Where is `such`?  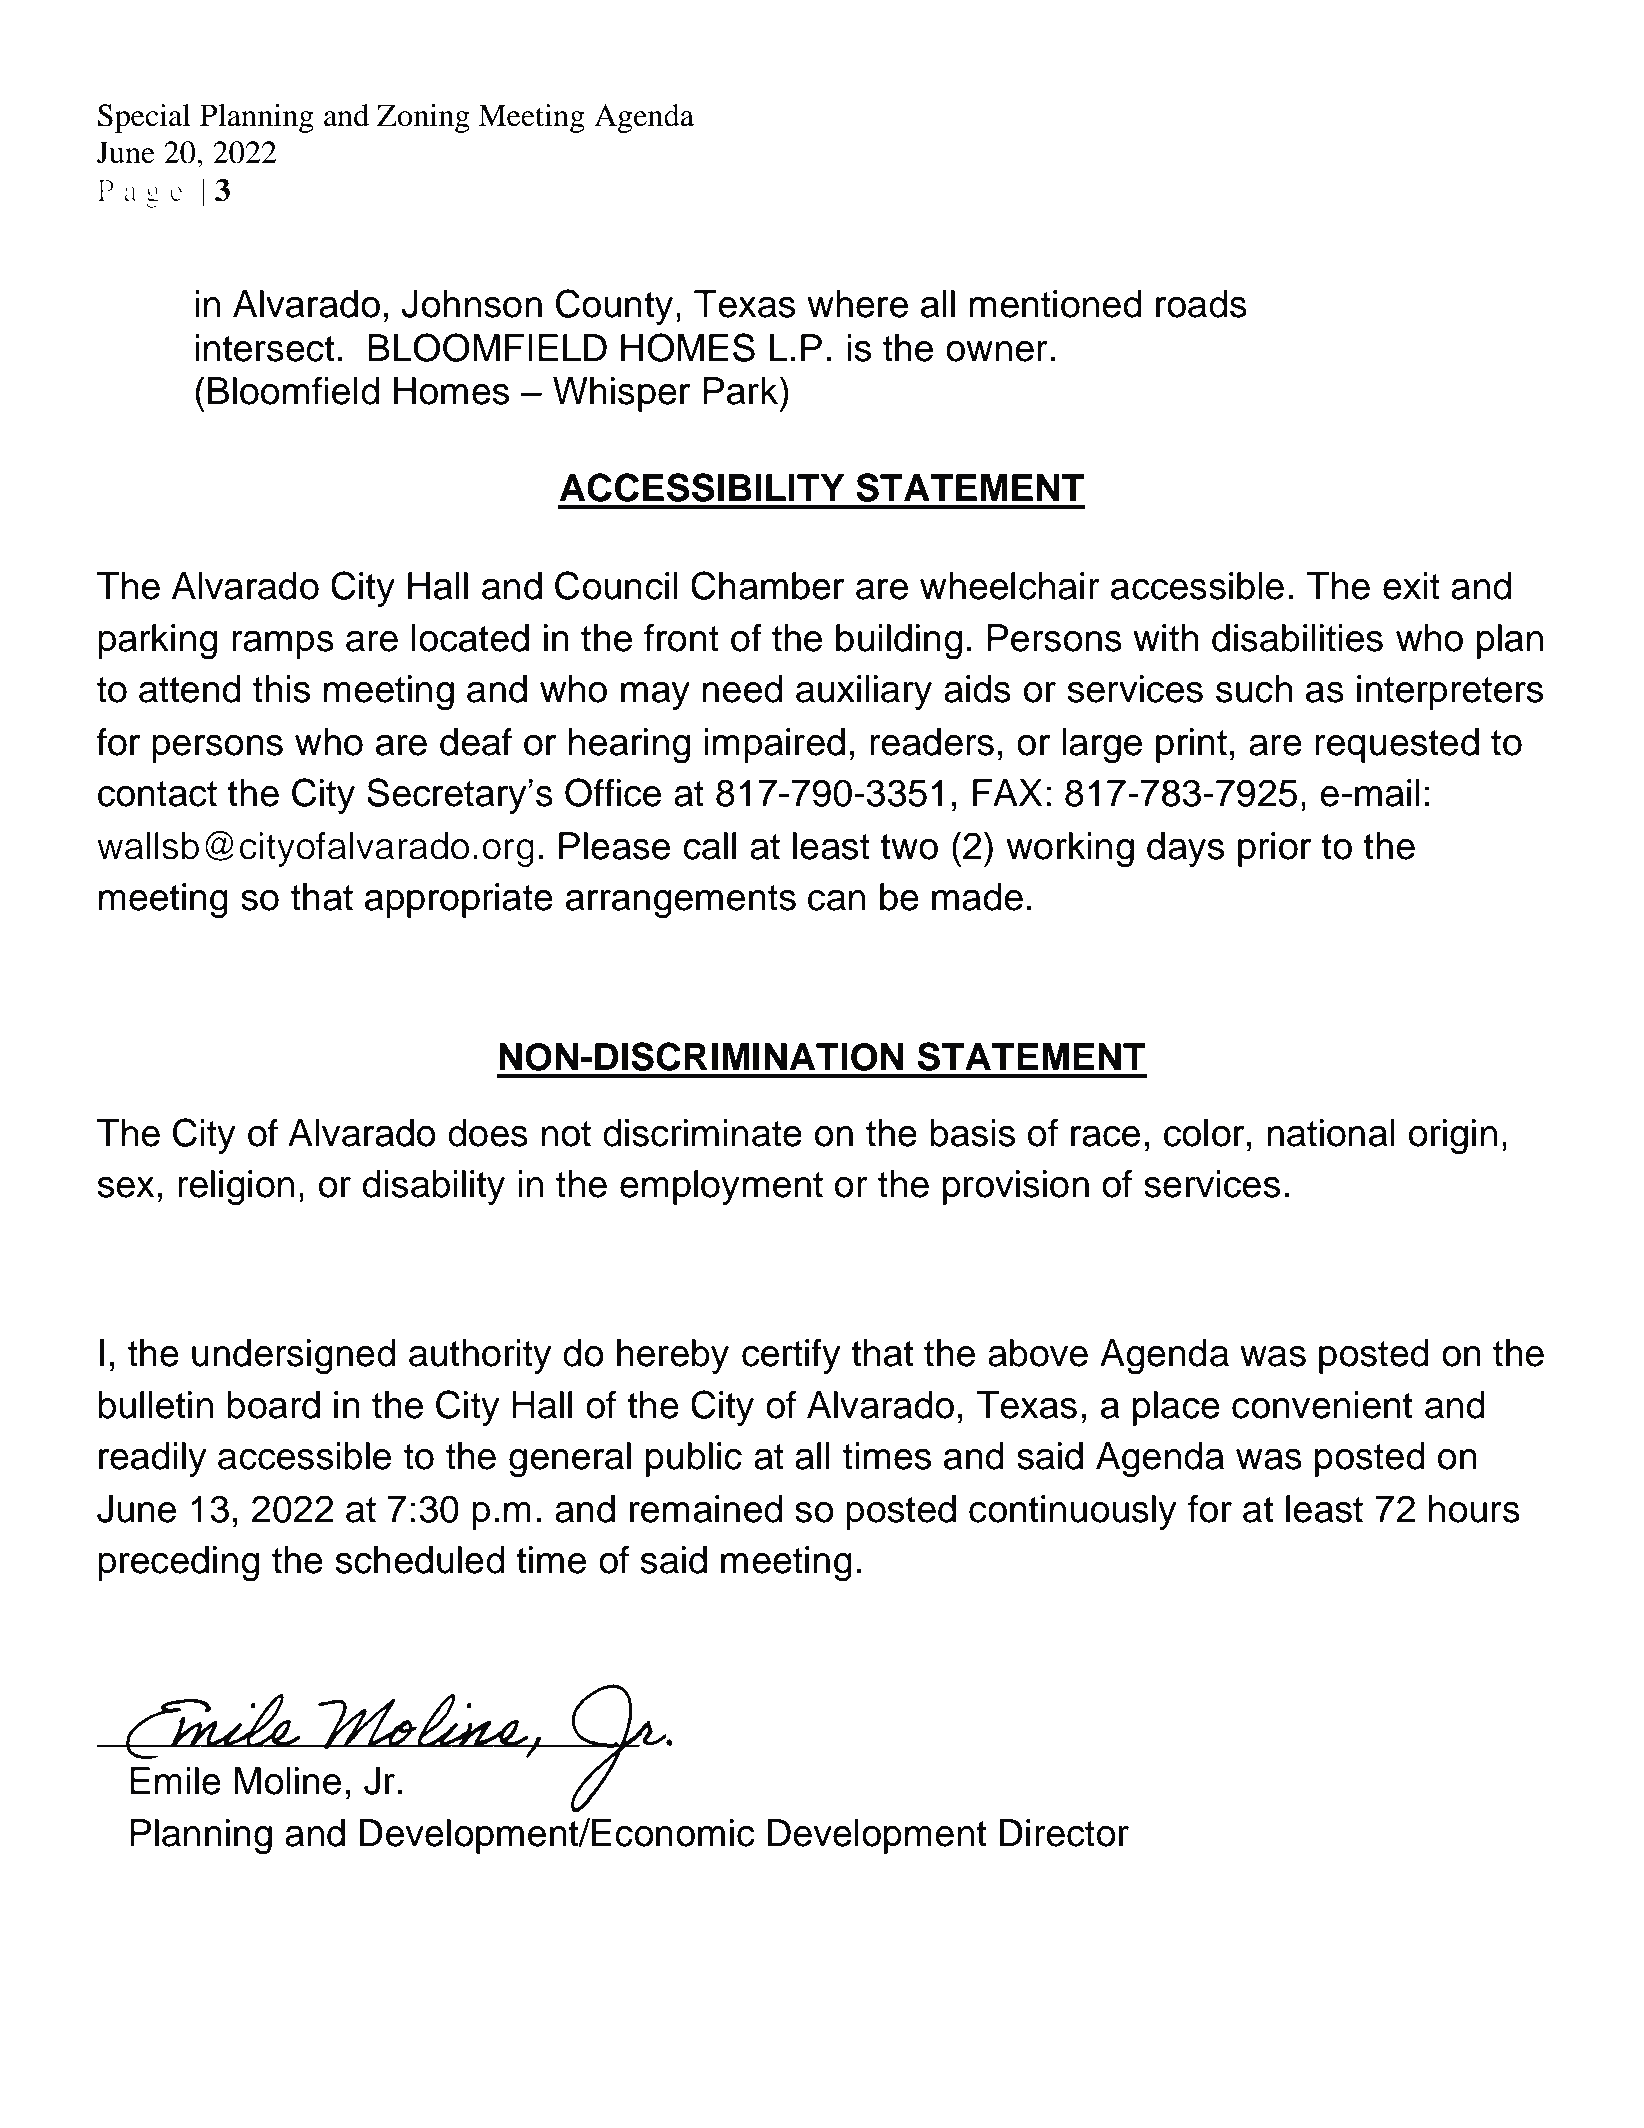
such is located at coordinates (1254, 689).
